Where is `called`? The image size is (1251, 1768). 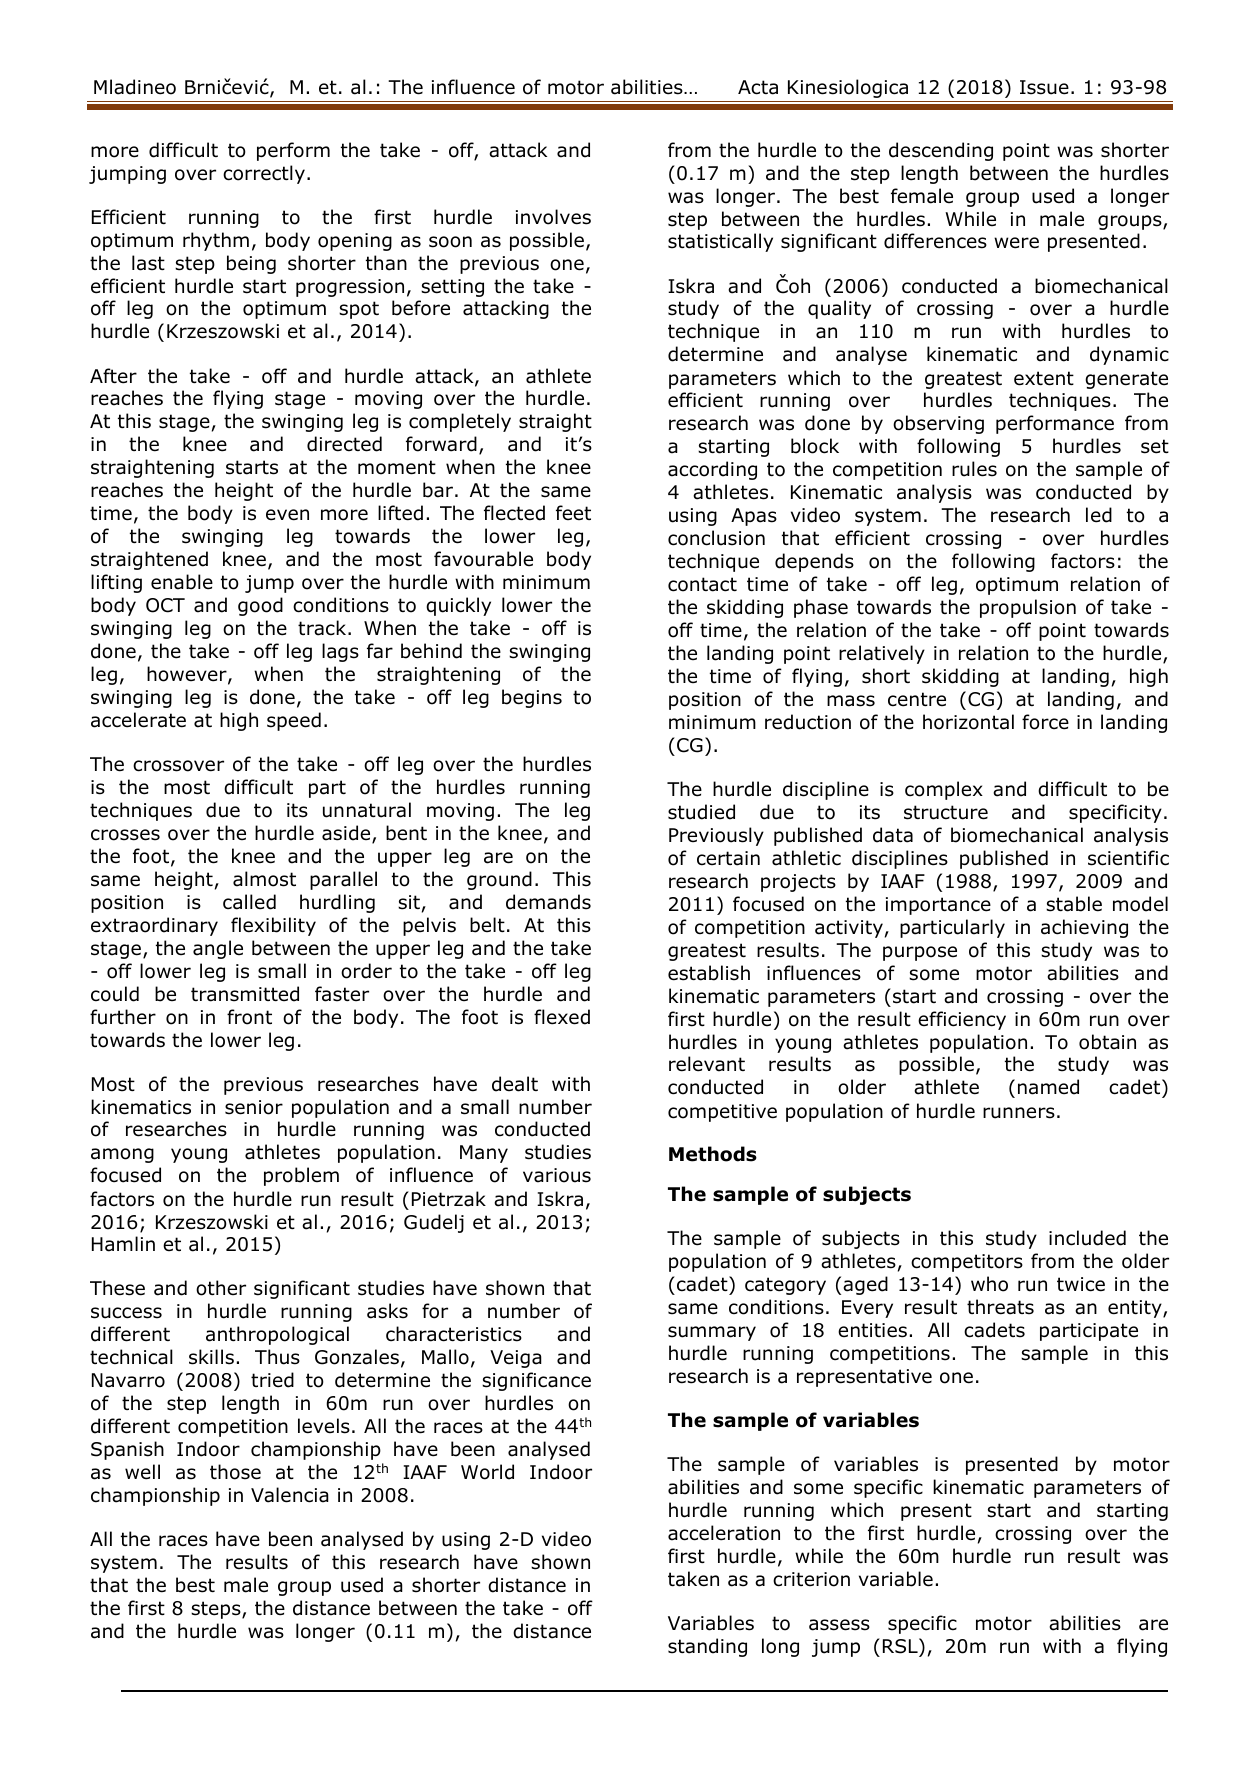 called is located at coordinates (249, 902).
